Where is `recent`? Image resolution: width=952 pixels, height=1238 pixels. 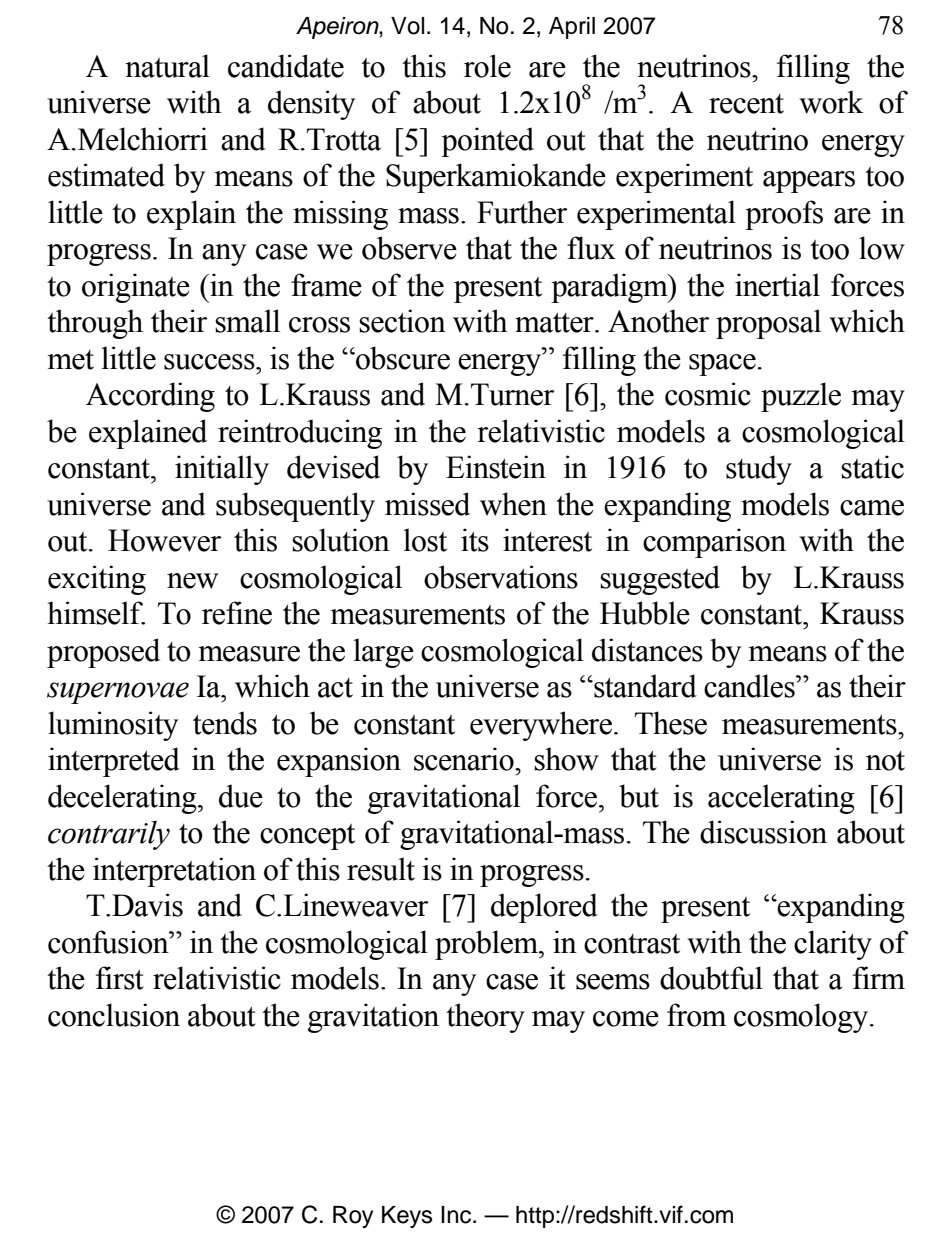
recent is located at coordinates (746, 104).
